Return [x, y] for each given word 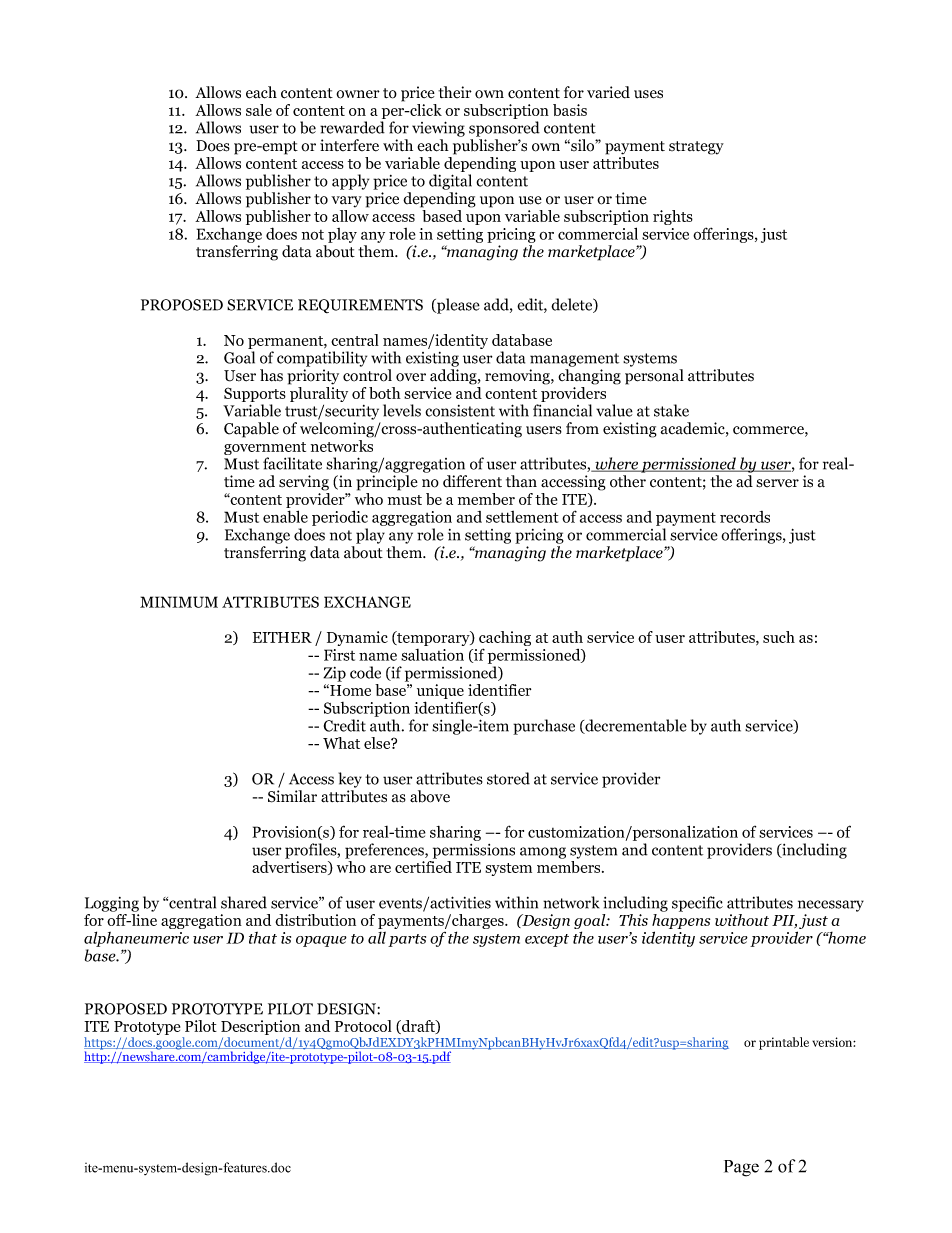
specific [697, 904]
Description [260, 1029]
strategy [696, 148]
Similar [292, 796]
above [430, 796]
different [472, 481]
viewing [438, 129]
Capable [251, 430]
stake [671, 410]
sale [259, 110]
